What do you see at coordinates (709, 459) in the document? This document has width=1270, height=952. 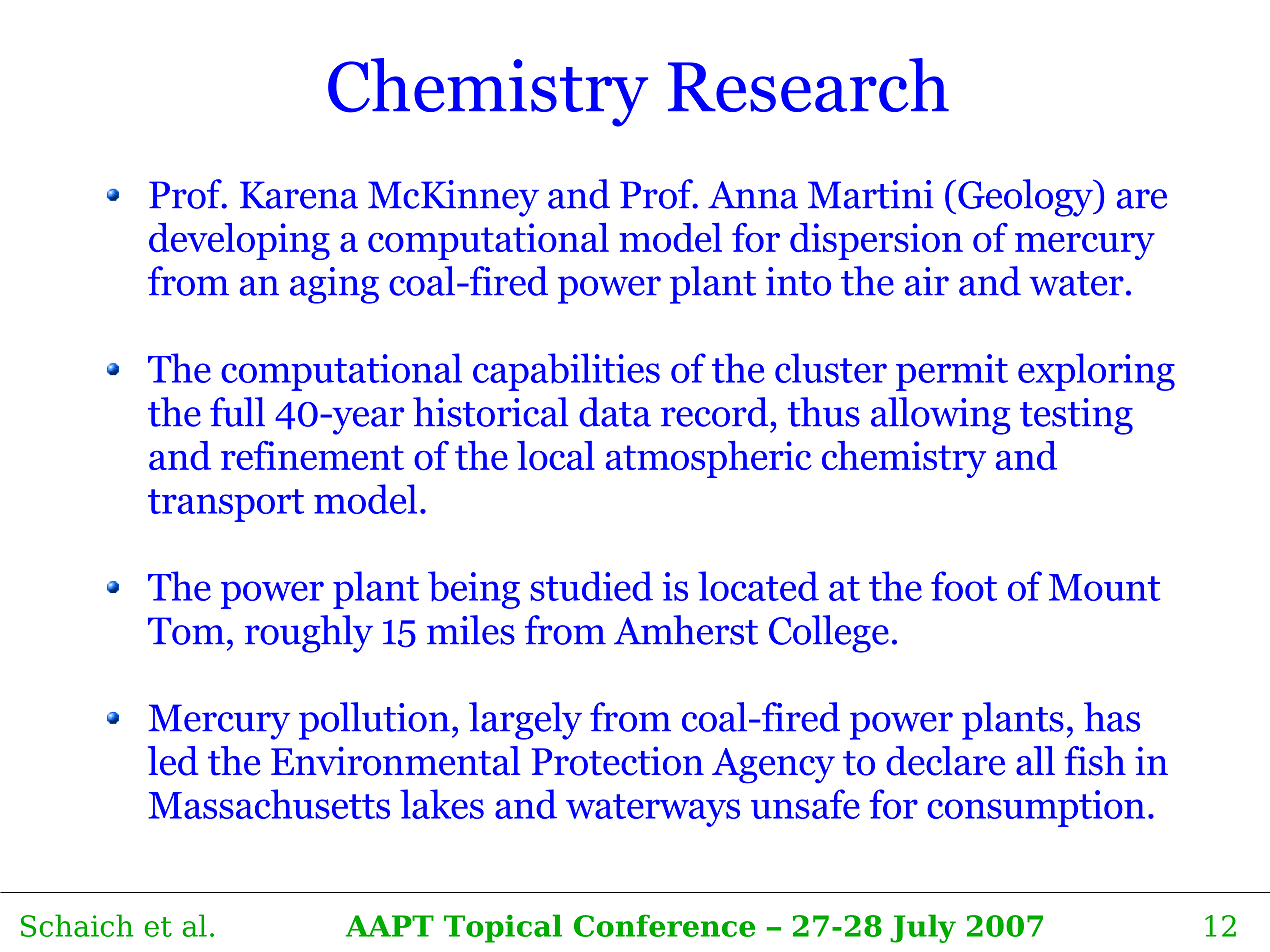 I see `atmospheric` at bounding box center [709, 459].
